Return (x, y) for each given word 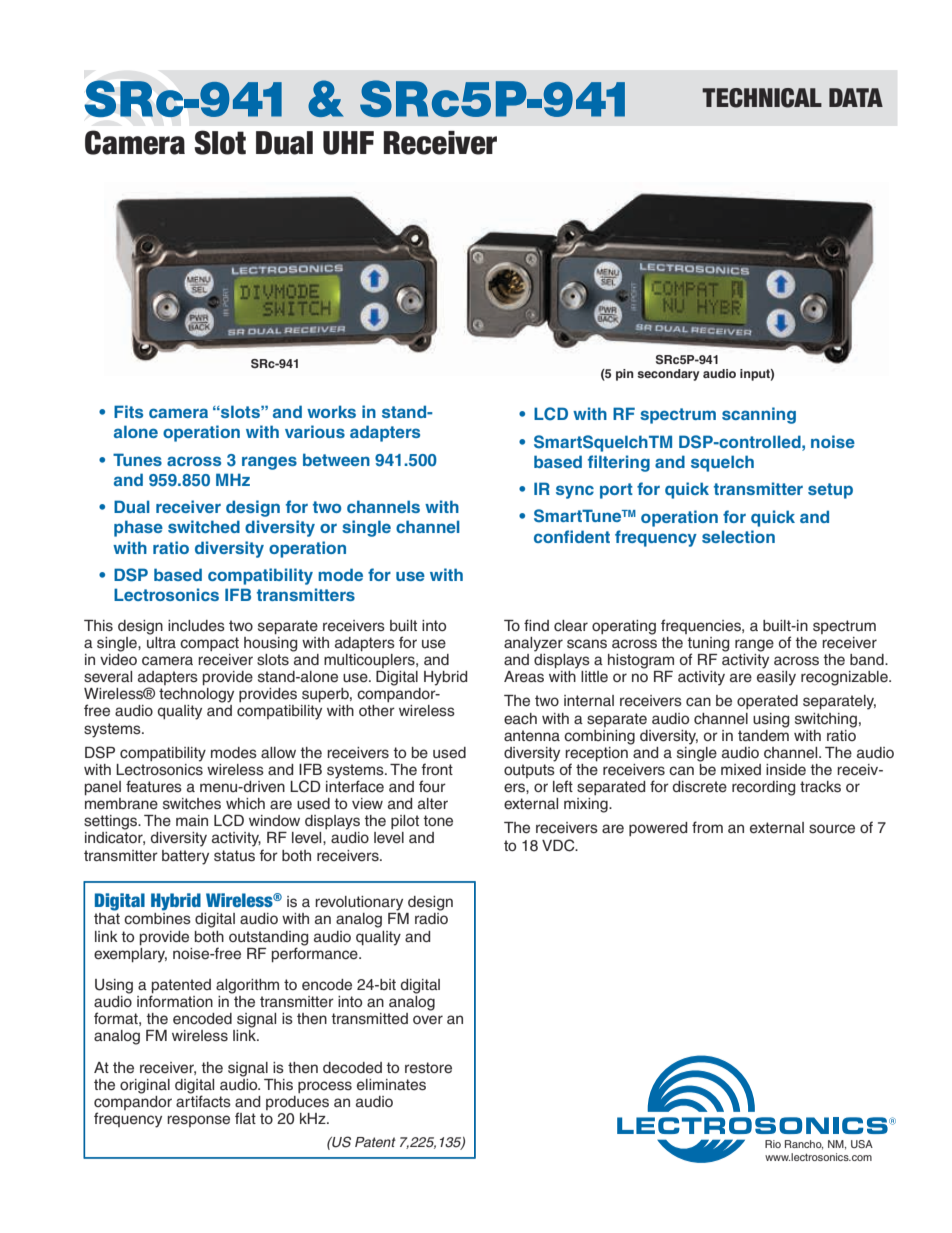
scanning (759, 415)
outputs (529, 771)
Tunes (137, 459)
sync (575, 492)
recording (763, 788)
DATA (856, 97)
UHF (348, 143)
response (198, 1121)
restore (428, 1068)
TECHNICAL (762, 98)
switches (192, 804)
